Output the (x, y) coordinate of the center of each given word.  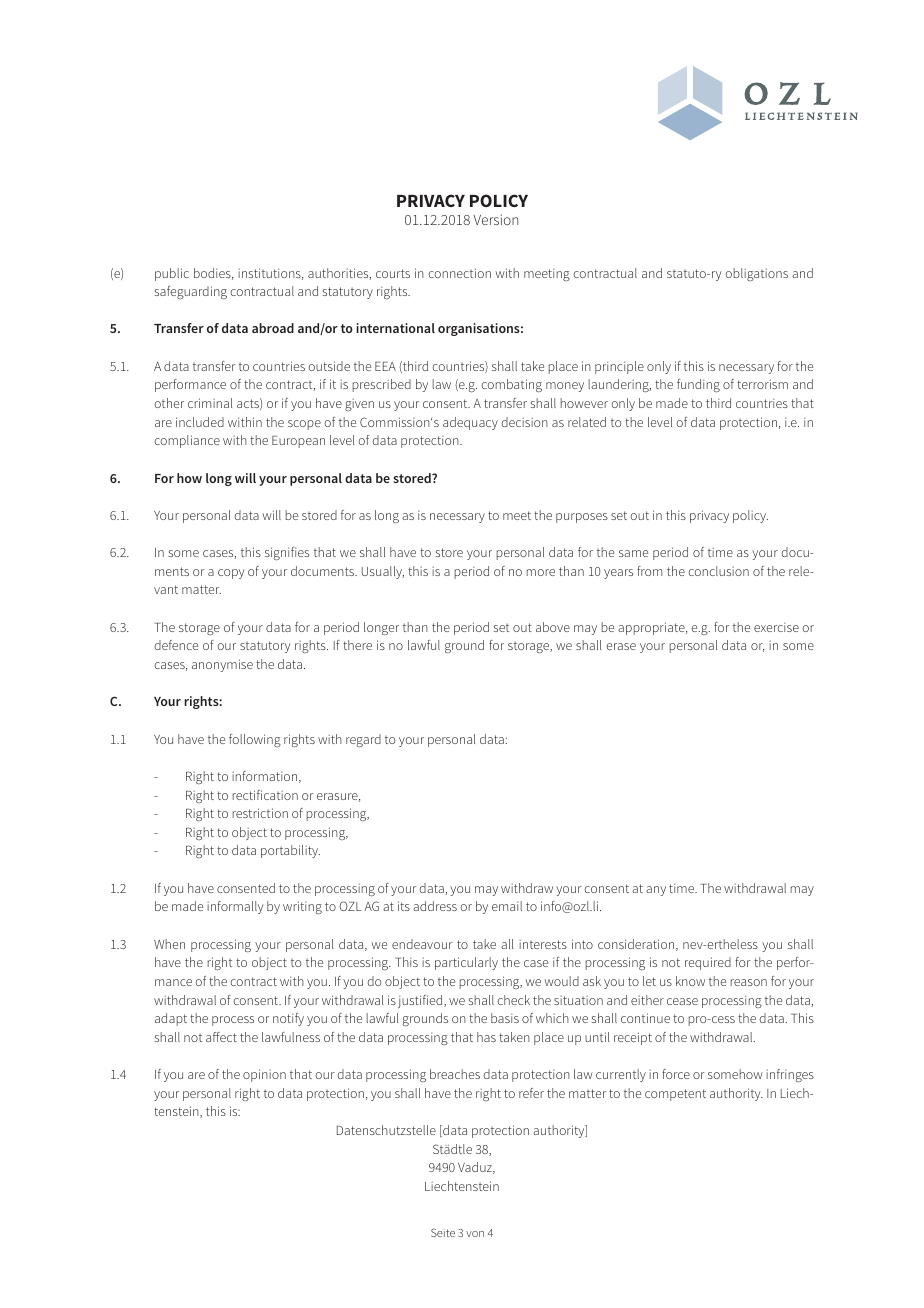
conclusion (718, 571)
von (475, 1234)
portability (290, 851)
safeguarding (191, 292)
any (656, 891)
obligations (756, 274)
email (507, 906)
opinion (264, 1075)
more (541, 572)
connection (459, 273)
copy (231, 574)
